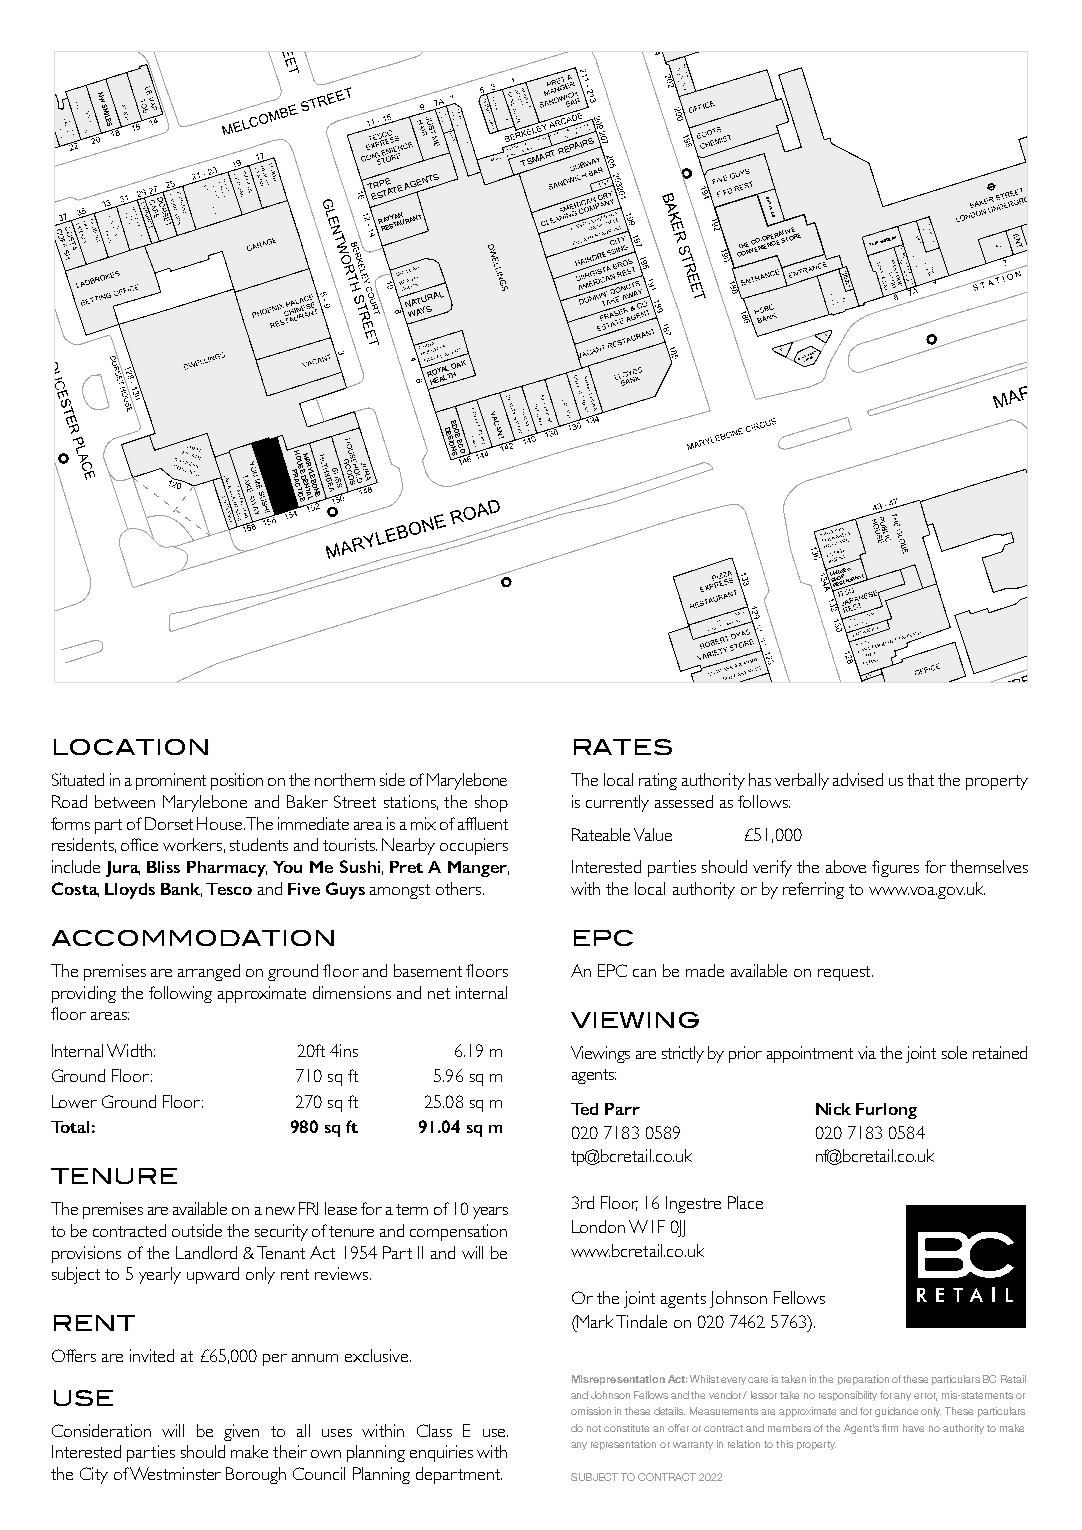  Describe the element at coordinates (623, 747) in the image. I see `RATES` at that location.
